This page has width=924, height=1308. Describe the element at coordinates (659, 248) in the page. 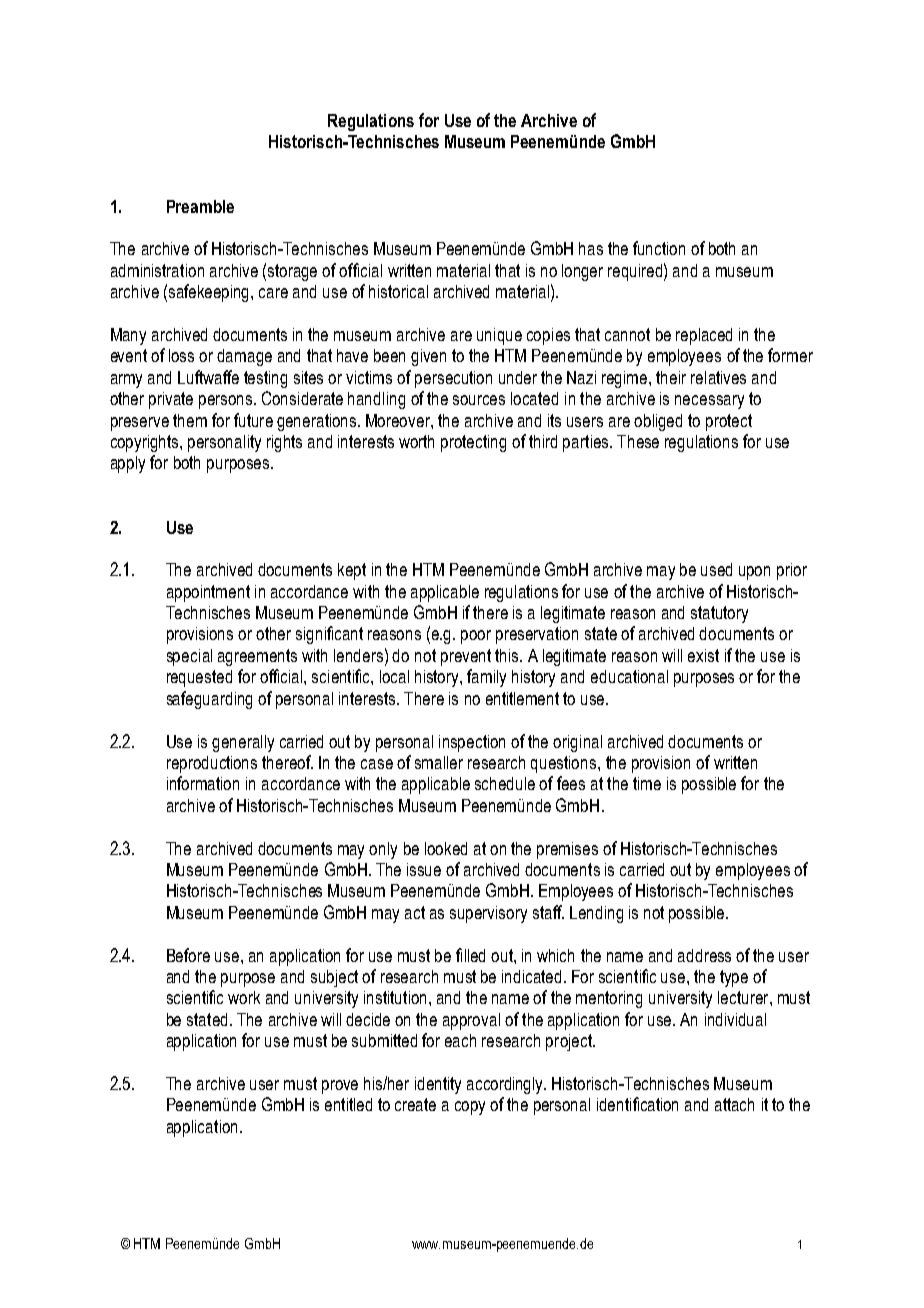

I see `function` at that location.
